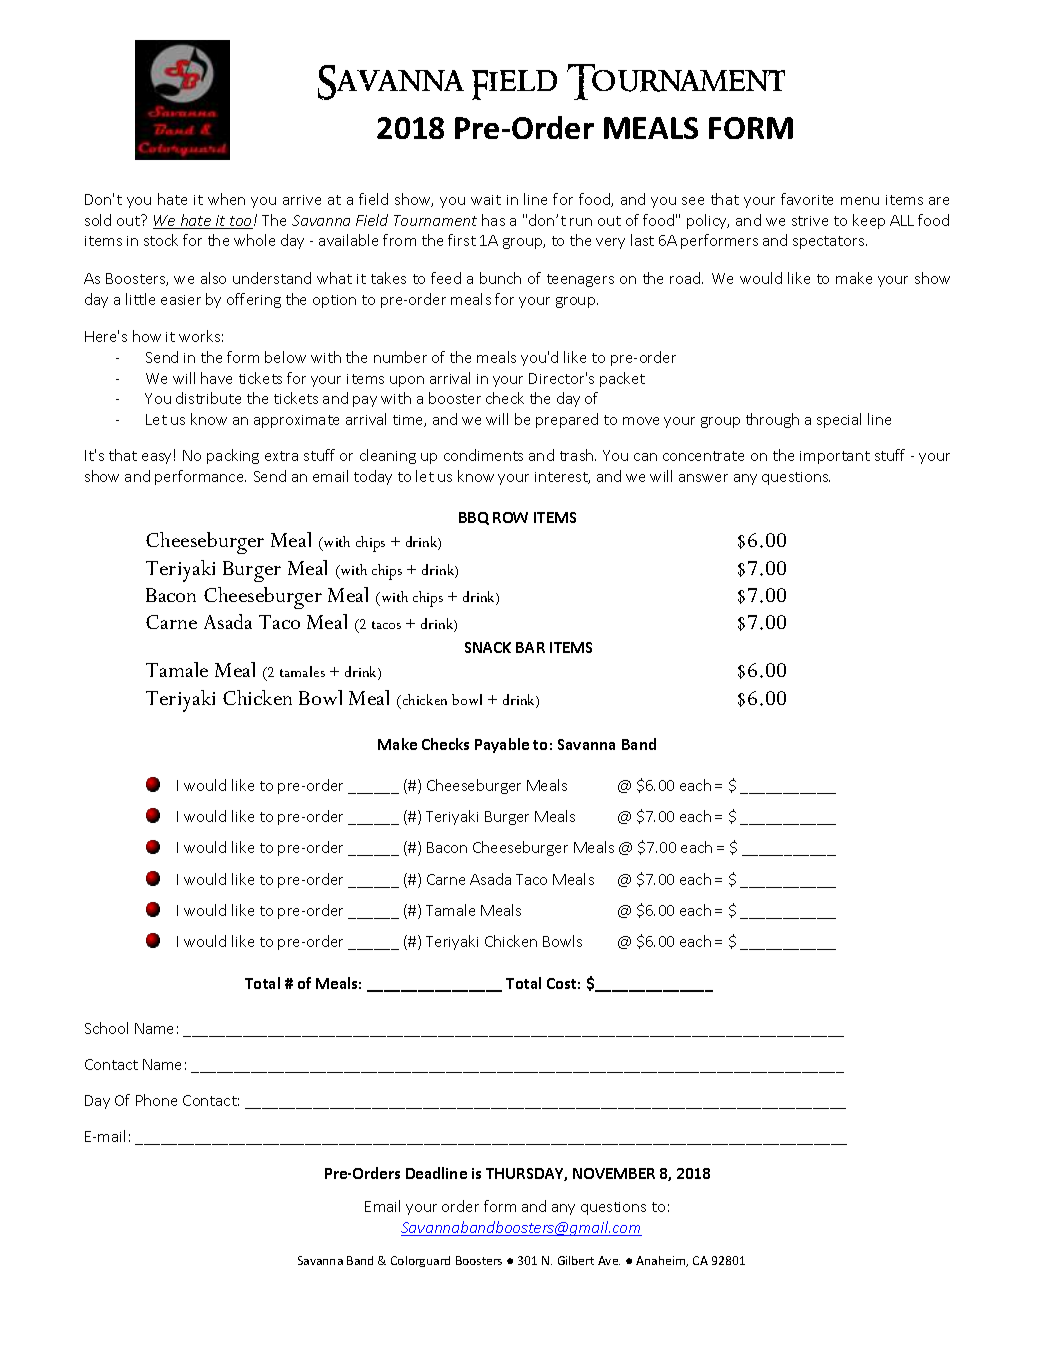 The image size is (1043, 1349). Describe the element at coordinates (502, 745) in the screenshot. I see `Payable` at that location.
